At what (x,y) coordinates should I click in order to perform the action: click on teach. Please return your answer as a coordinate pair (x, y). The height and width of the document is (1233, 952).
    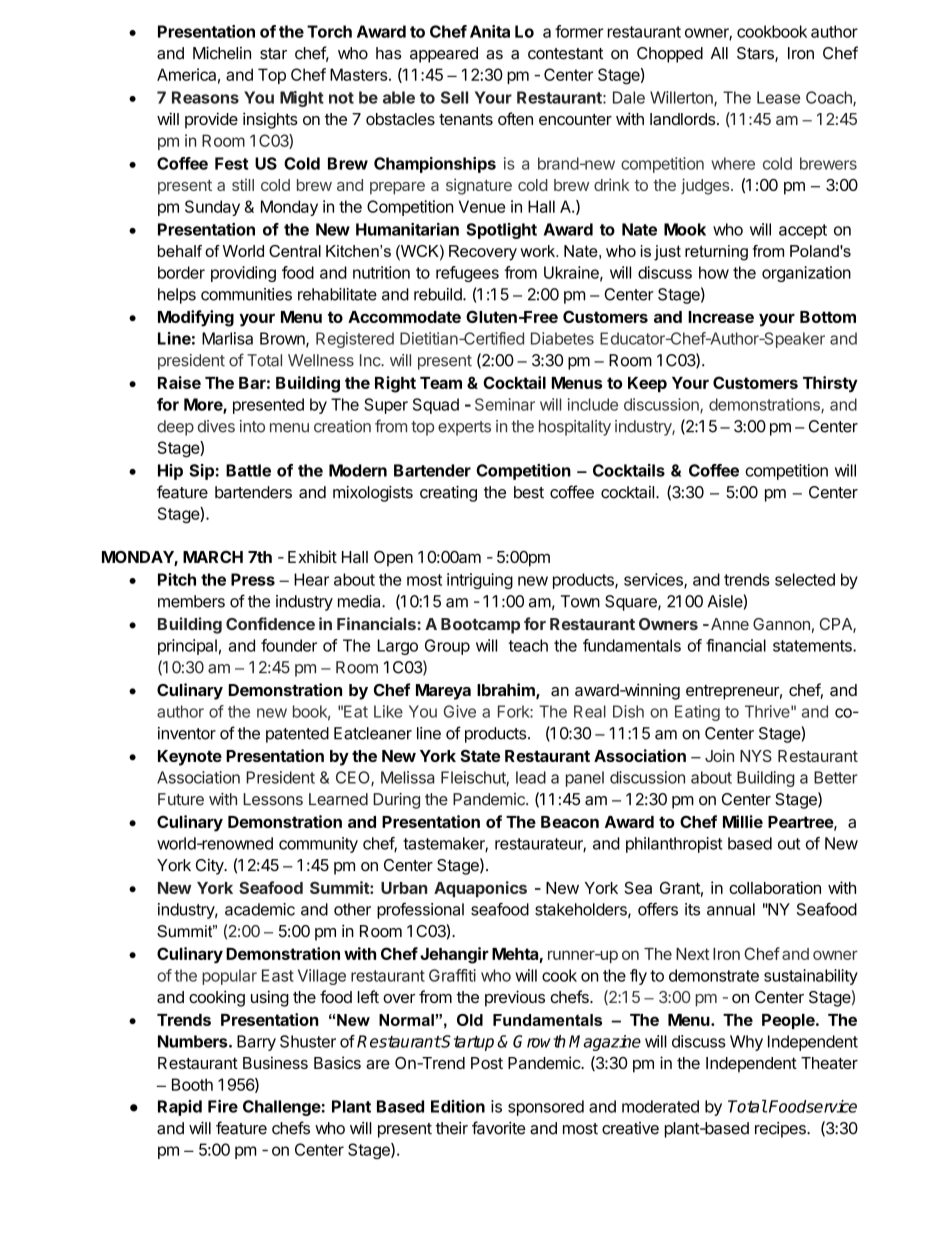
    Looking at the image, I should click on (528, 645).
